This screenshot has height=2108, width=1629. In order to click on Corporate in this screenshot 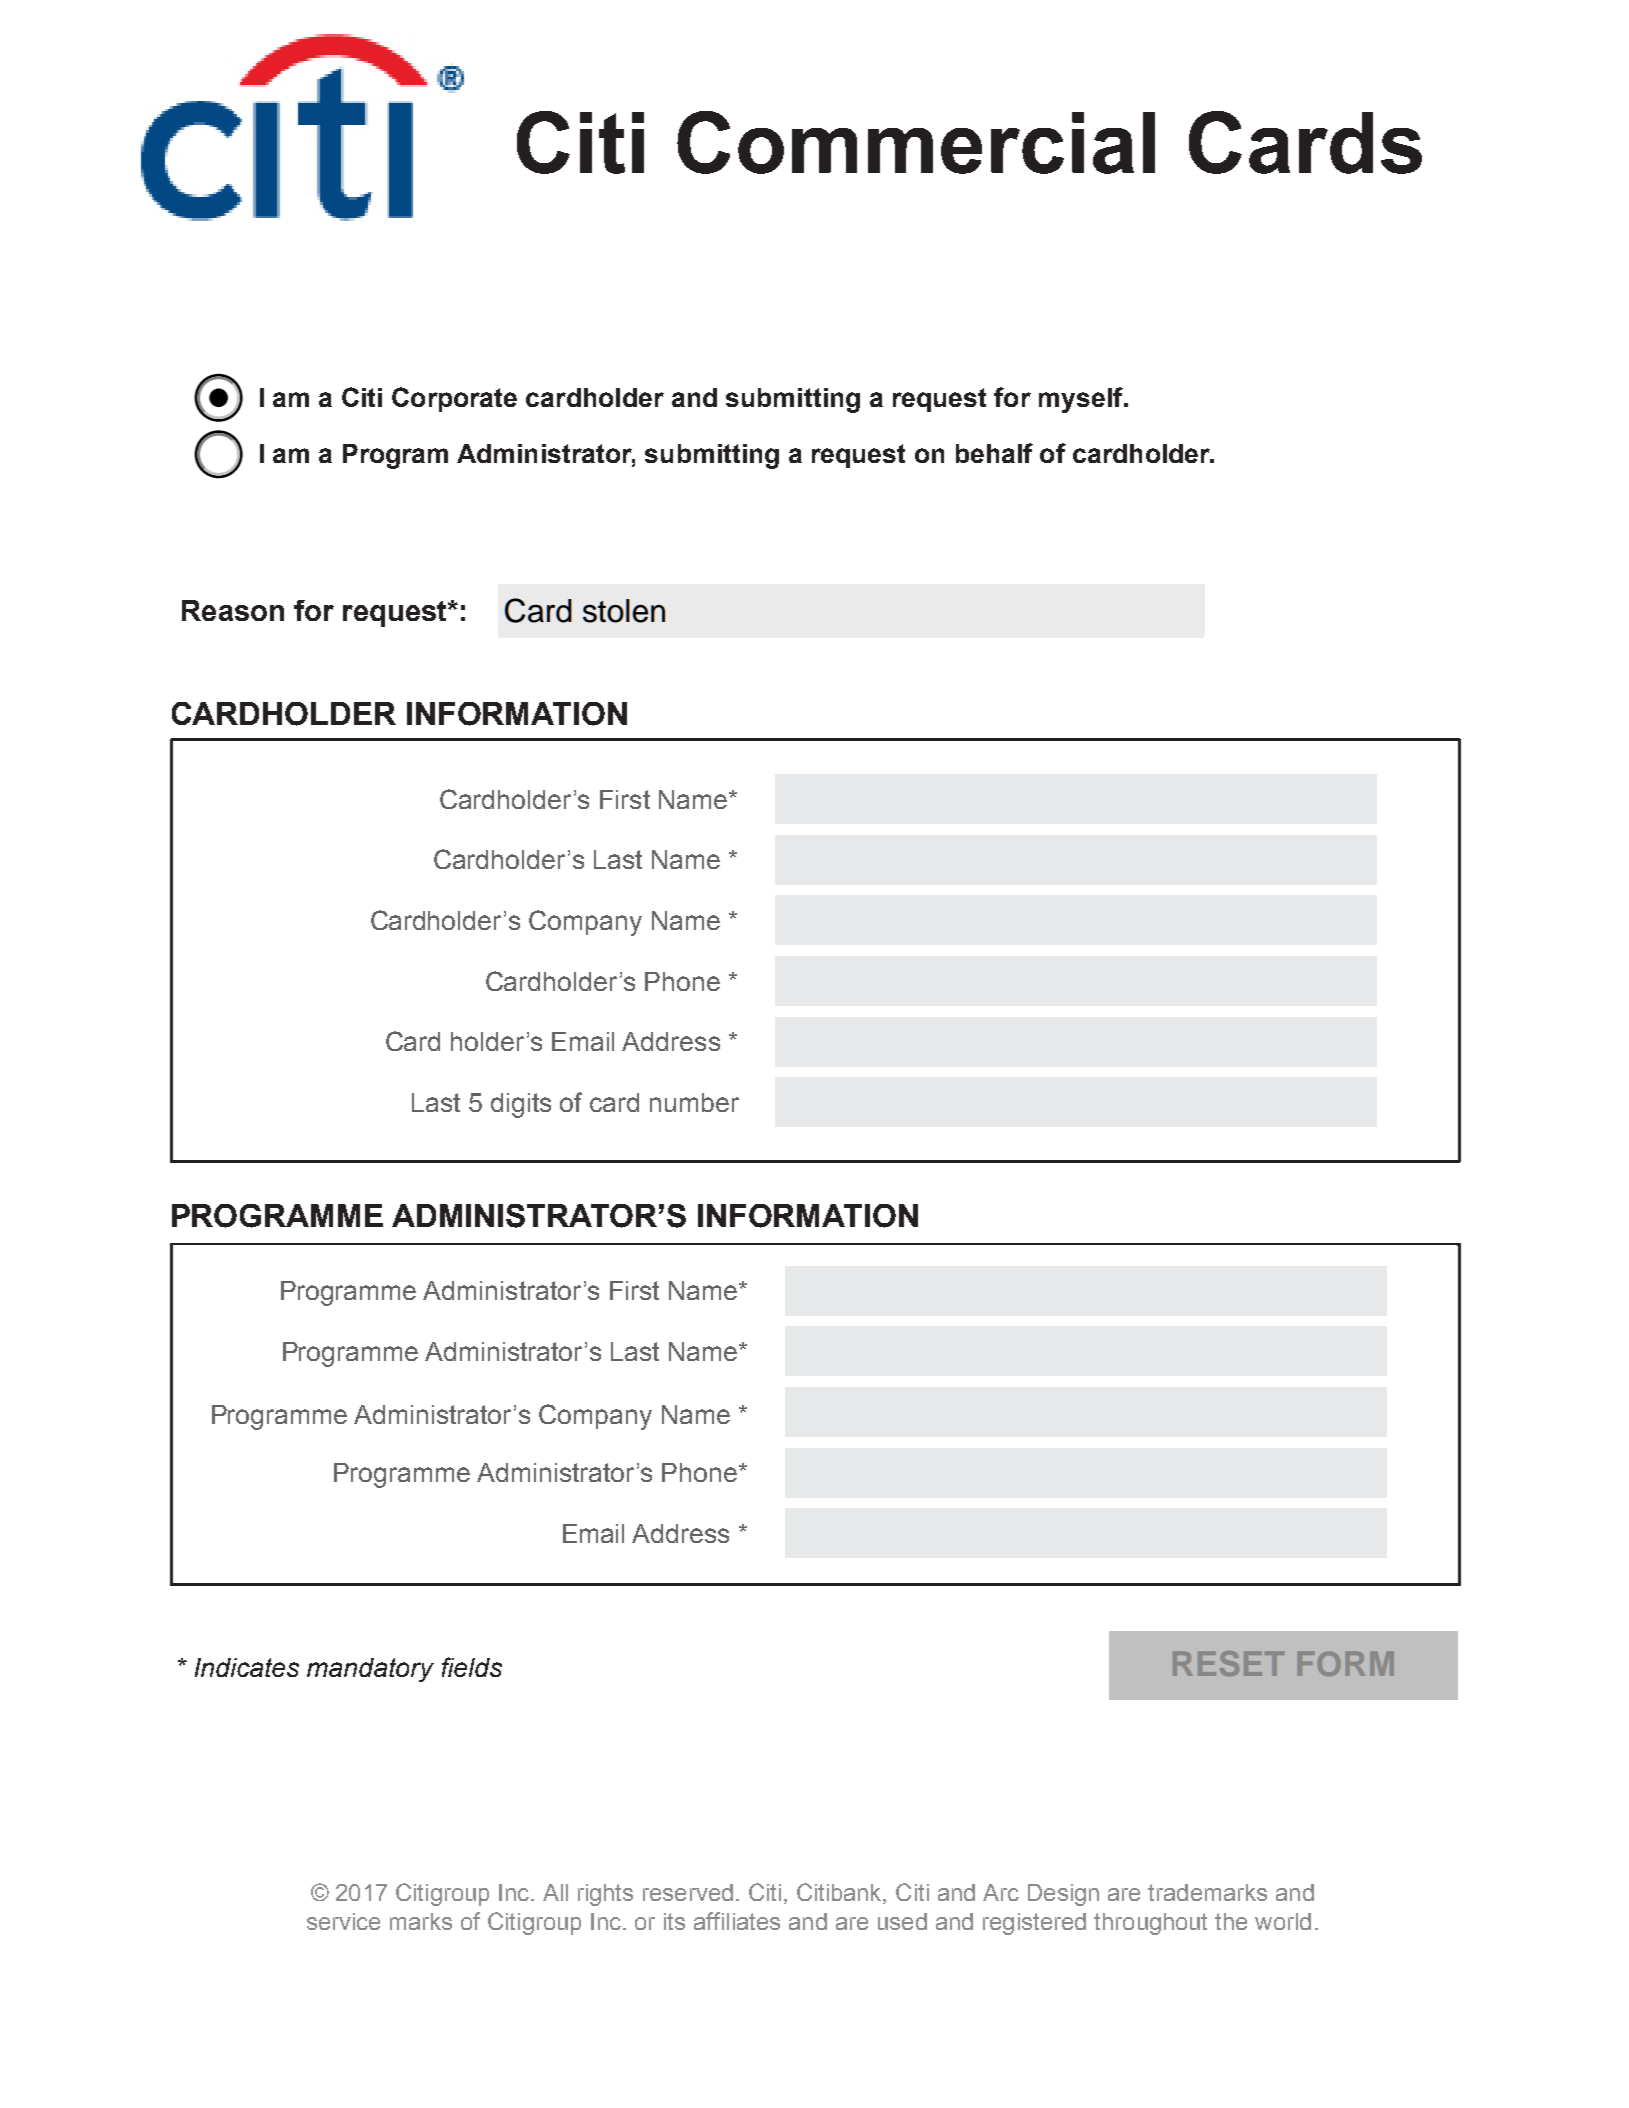, I will do `click(454, 399)`.
